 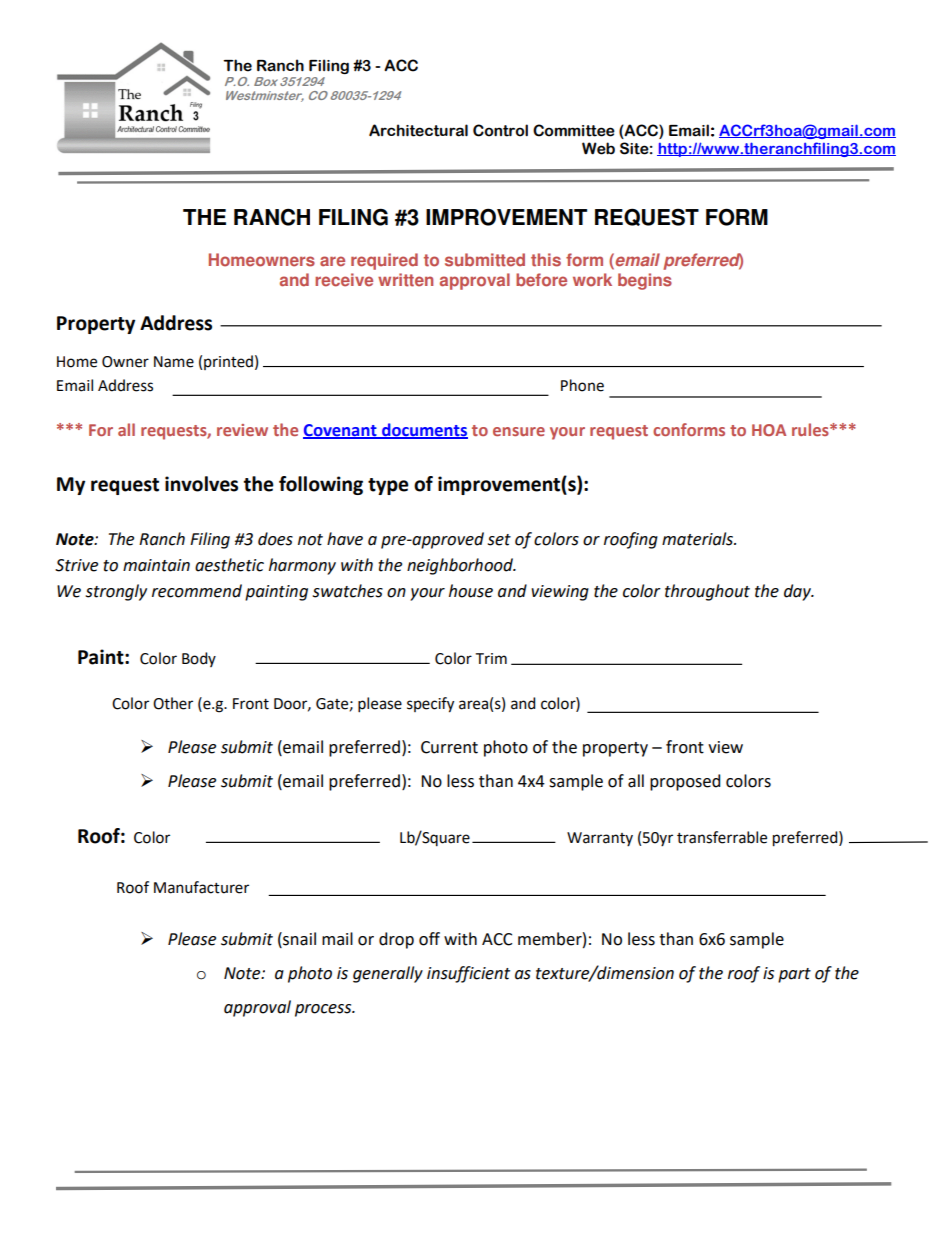 I want to click on Web, so click(x=598, y=148).
